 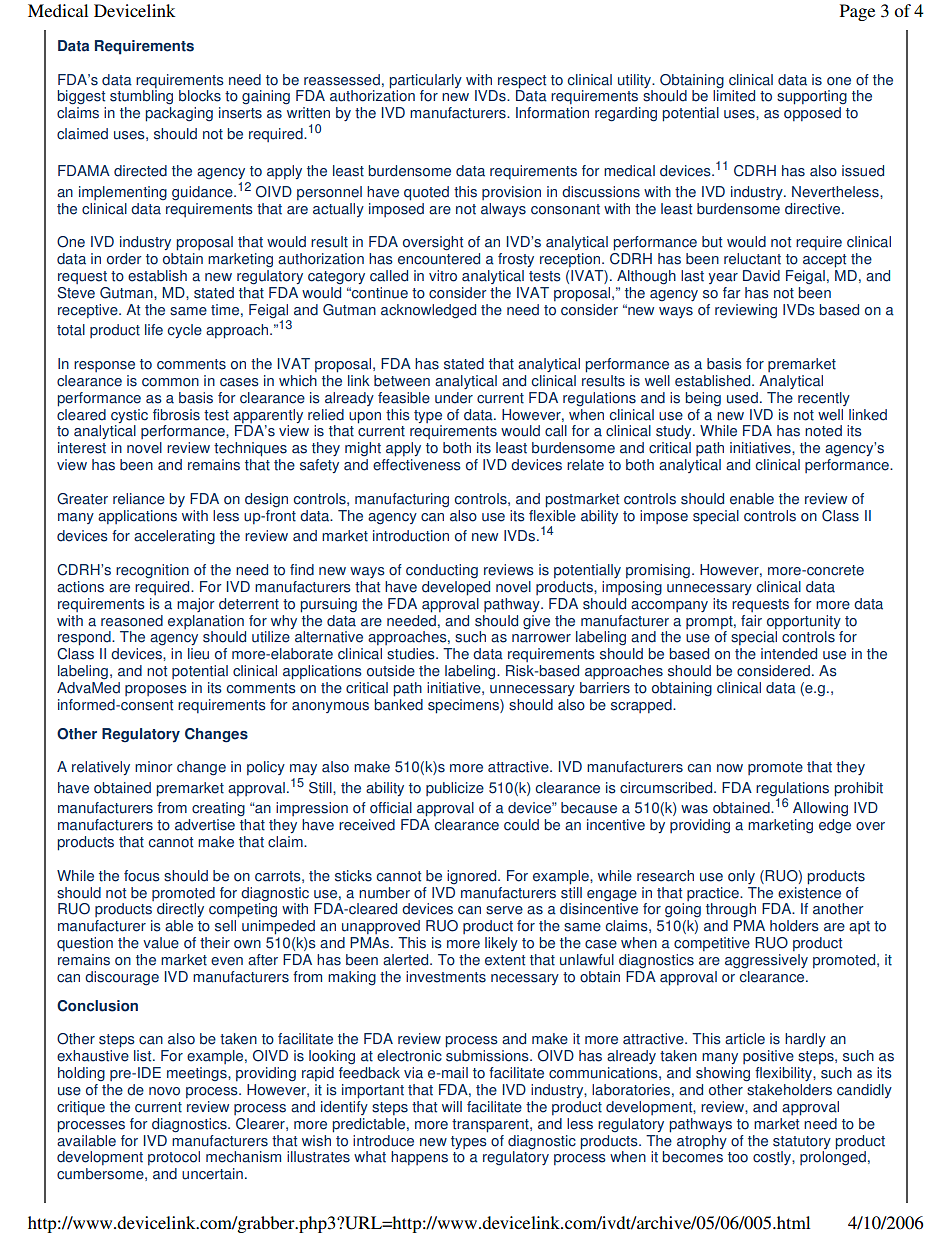 What do you see at coordinates (734, 96) in the screenshot?
I see `limited` at bounding box center [734, 96].
